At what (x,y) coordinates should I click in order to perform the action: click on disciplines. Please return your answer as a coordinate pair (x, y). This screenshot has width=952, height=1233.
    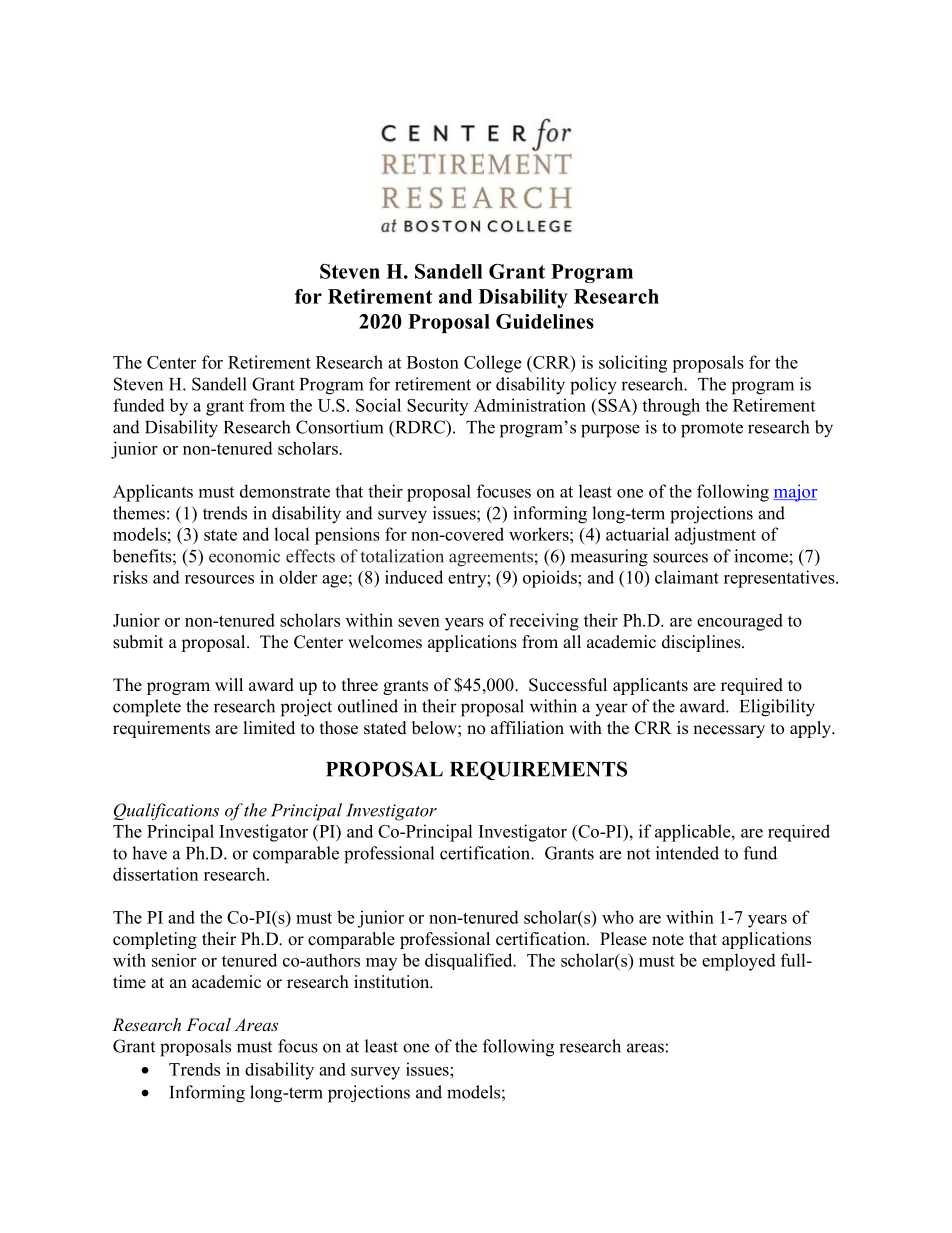
    Looking at the image, I should click on (702, 643).
